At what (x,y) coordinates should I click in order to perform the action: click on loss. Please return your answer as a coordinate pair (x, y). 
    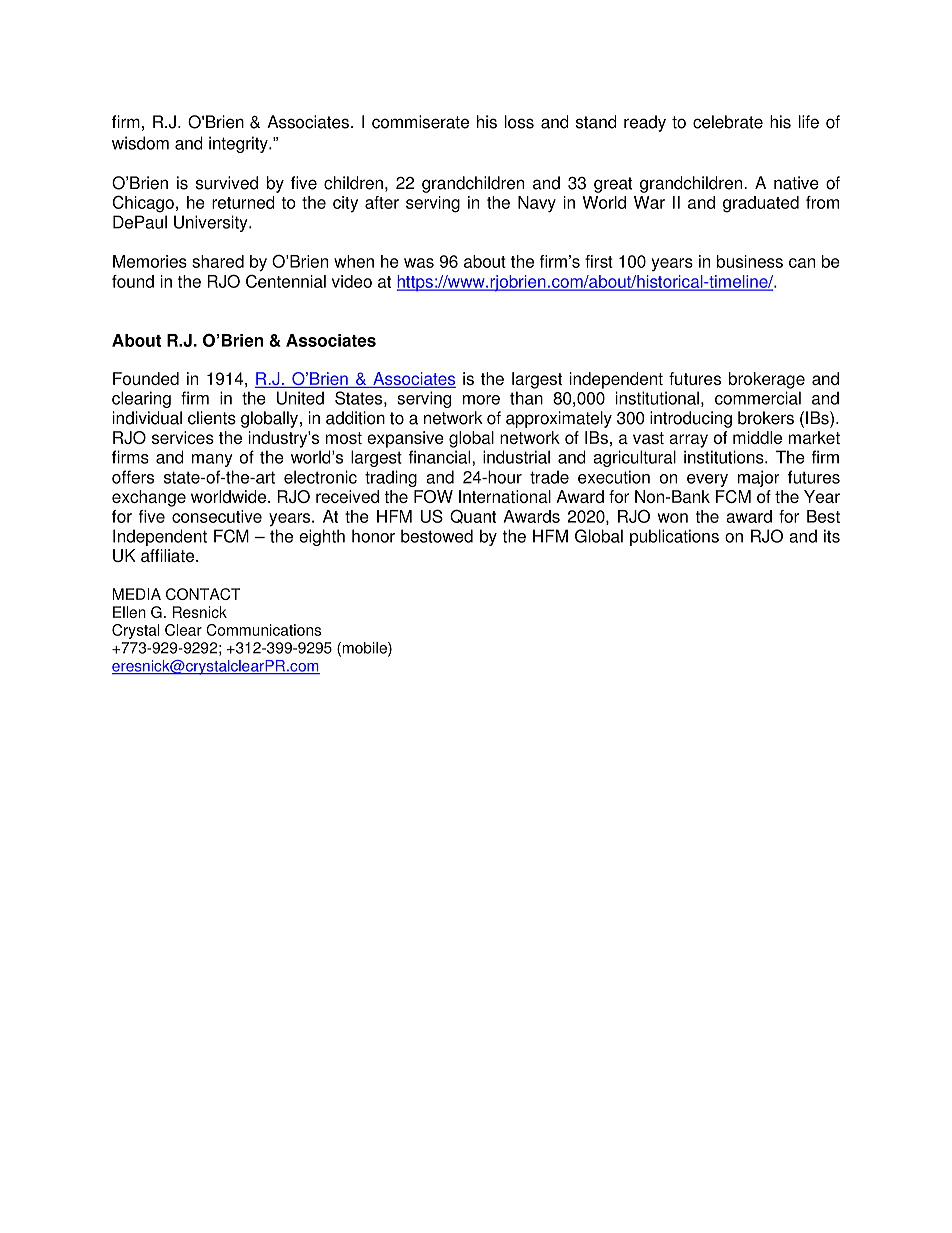
    Looking at the image, I should click on (519, 122).
